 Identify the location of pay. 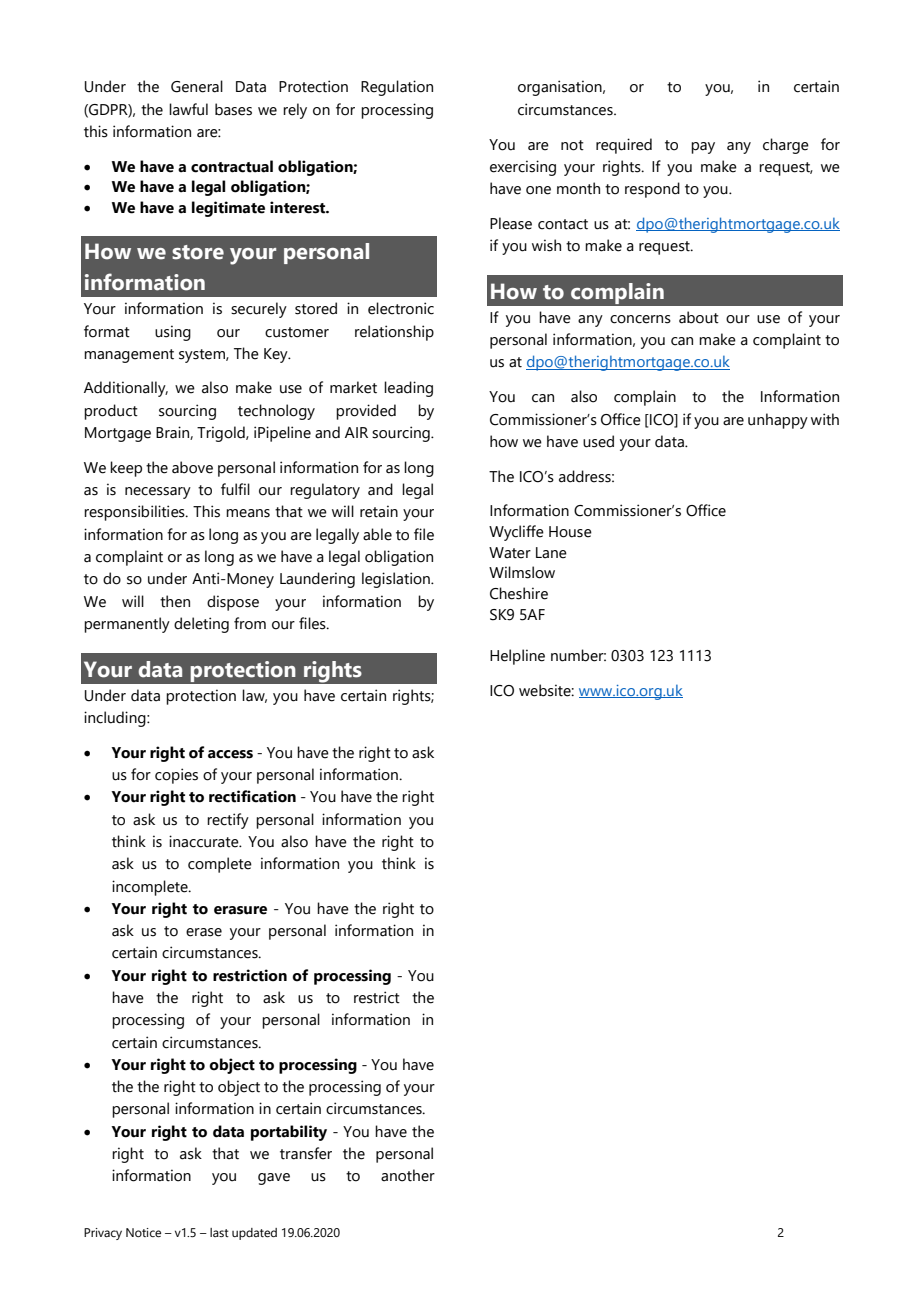
(703, 148).
